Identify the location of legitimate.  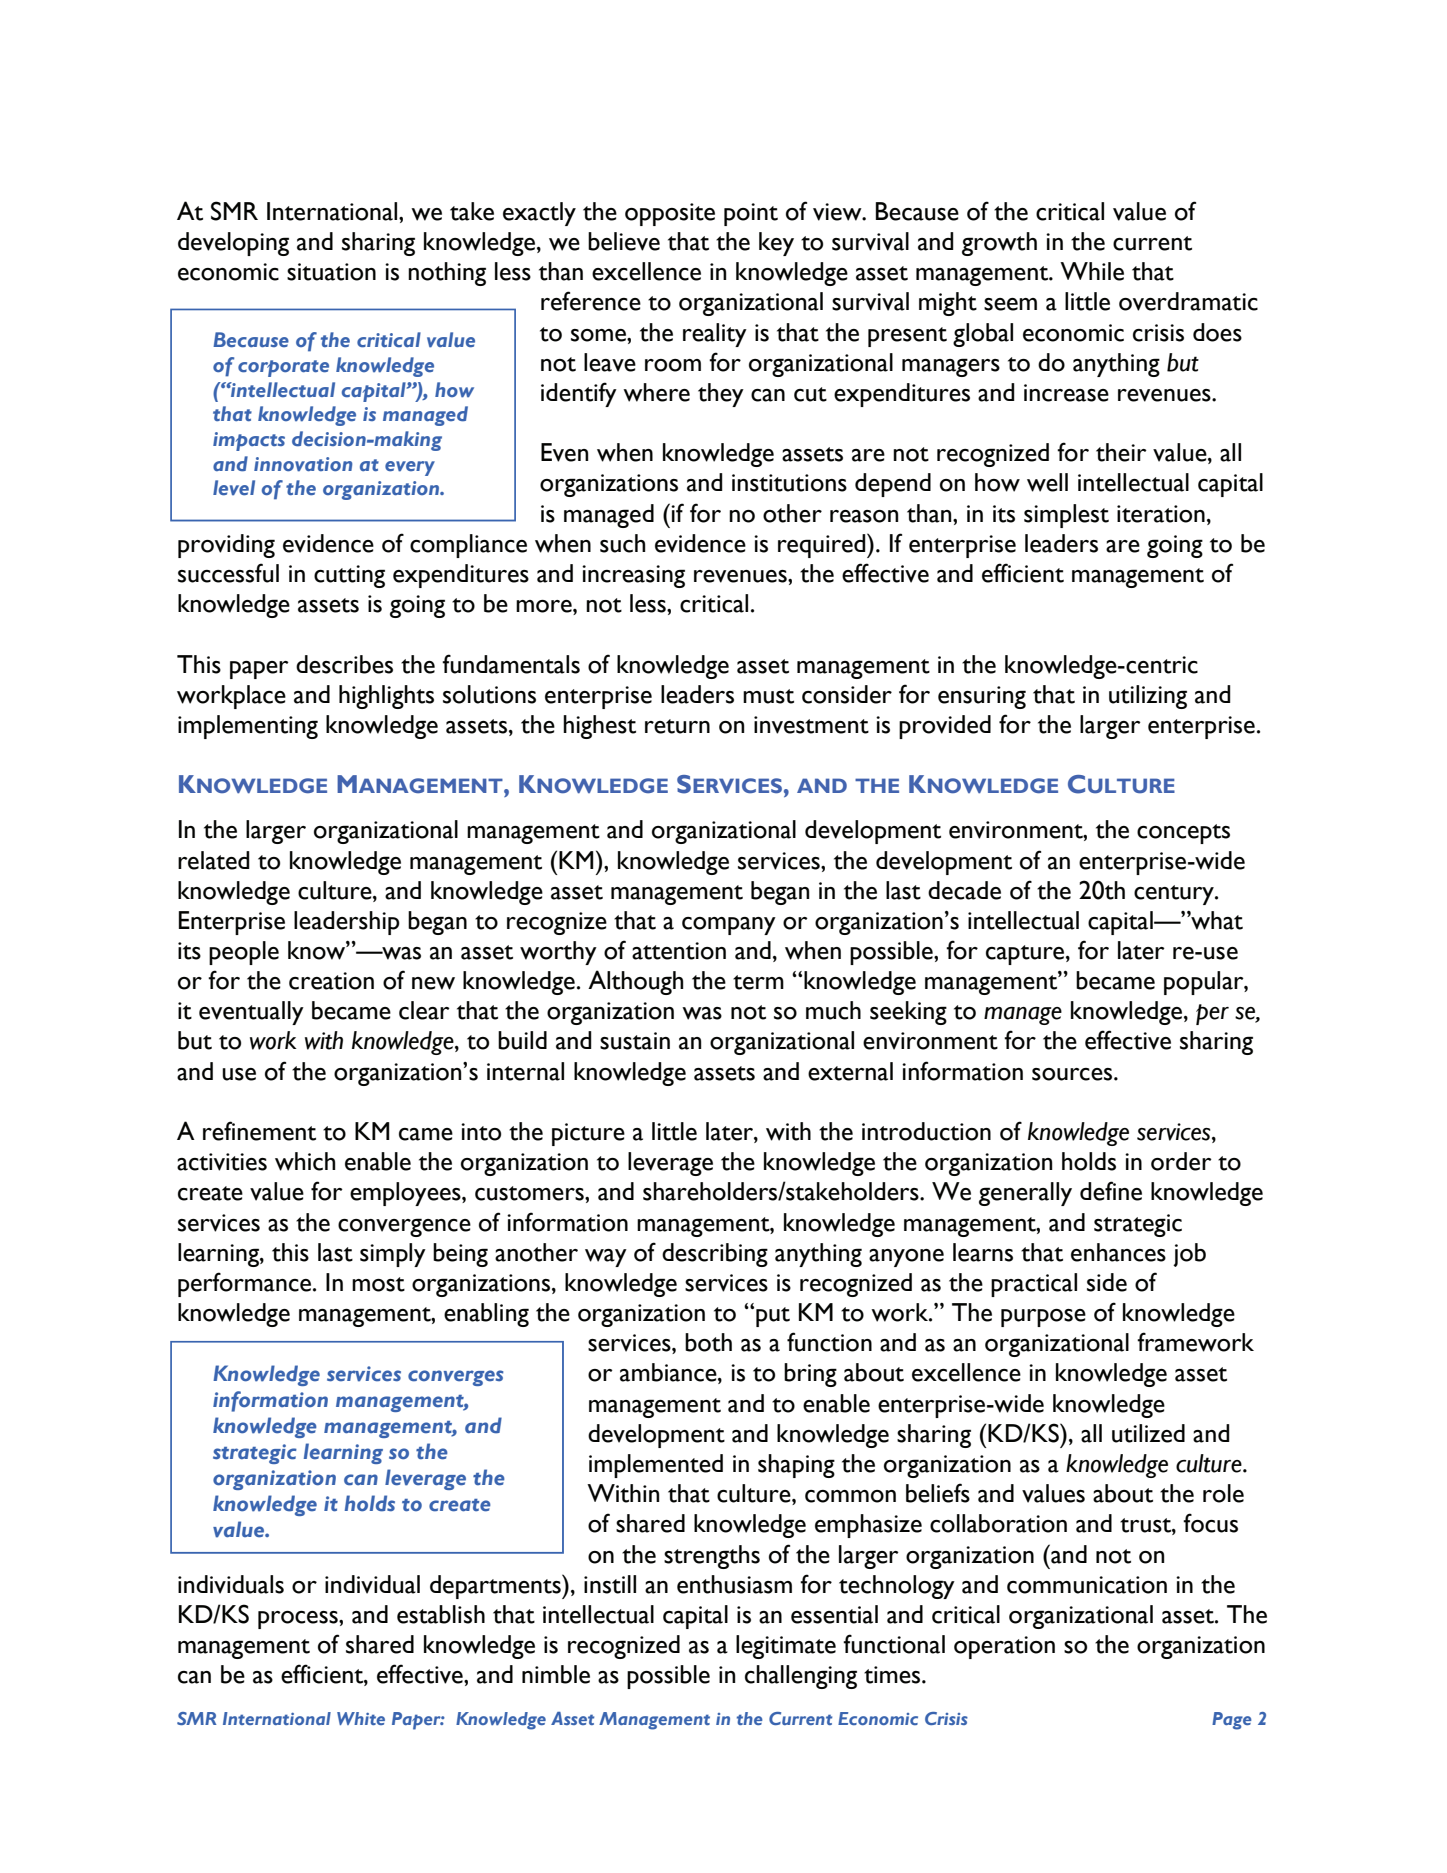
(786, 1647).
